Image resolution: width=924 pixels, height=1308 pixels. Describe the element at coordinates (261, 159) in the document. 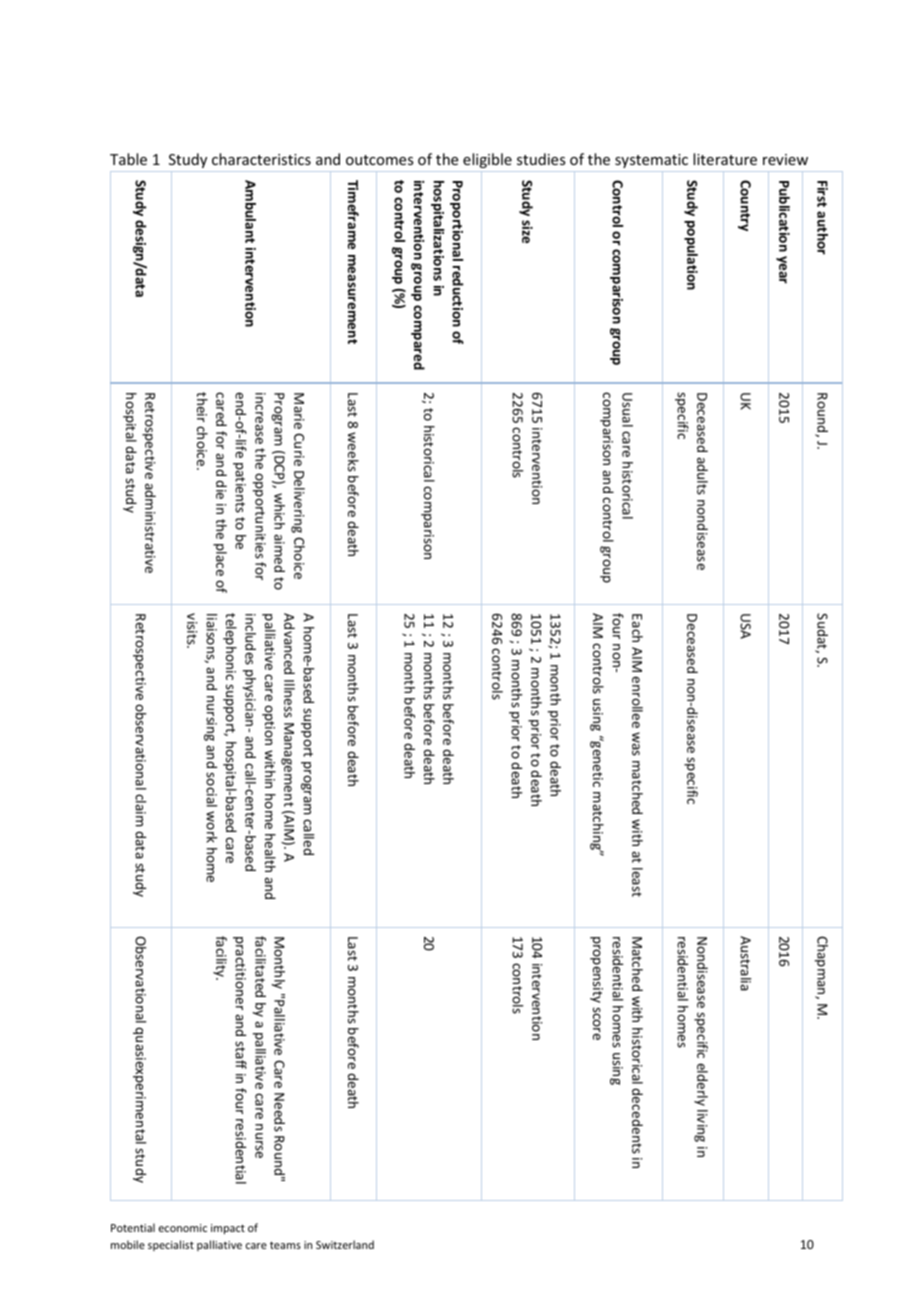

I see `characteristics` at that location.
